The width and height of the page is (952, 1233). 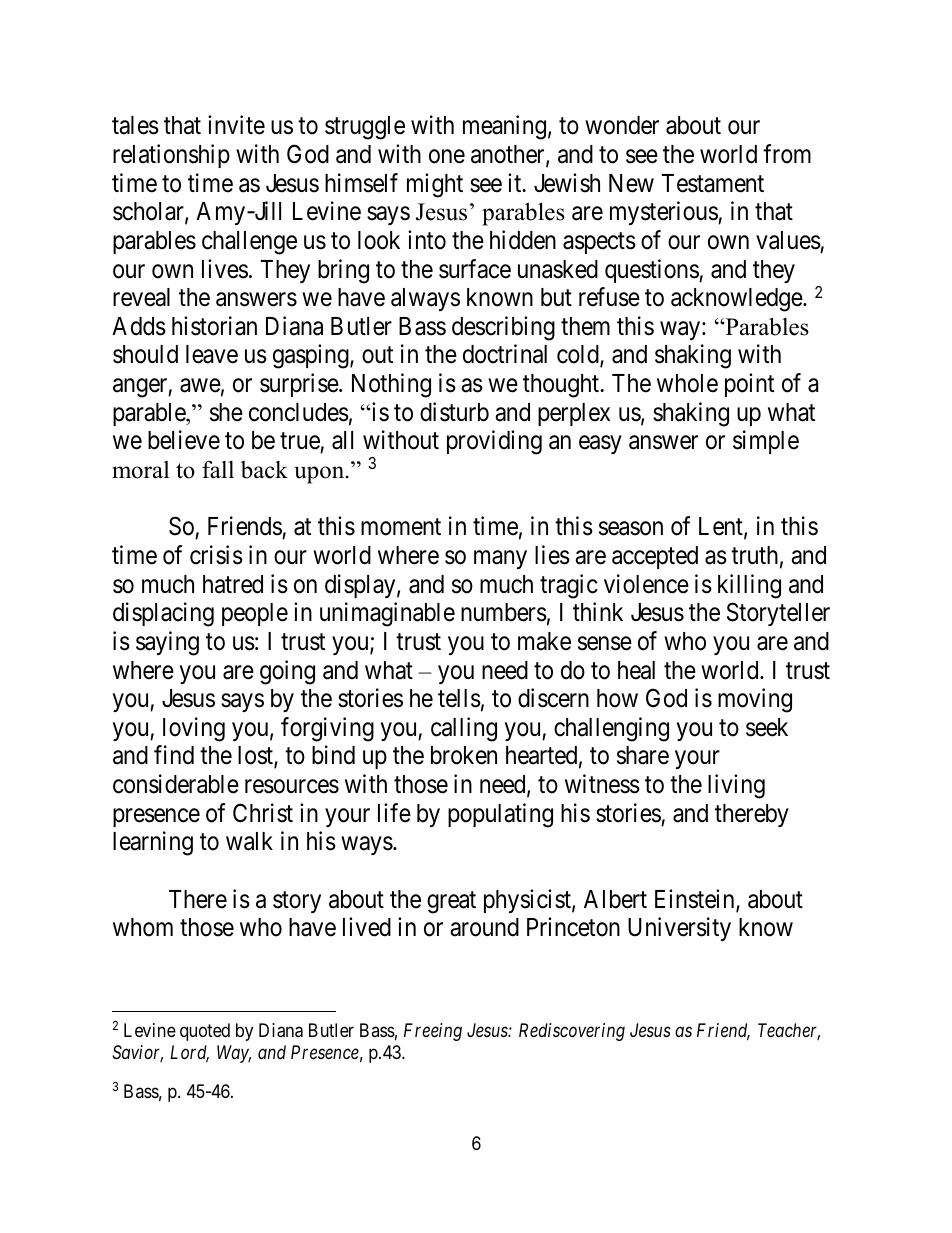 I want to click on seek, so click(x=767, y=727).
